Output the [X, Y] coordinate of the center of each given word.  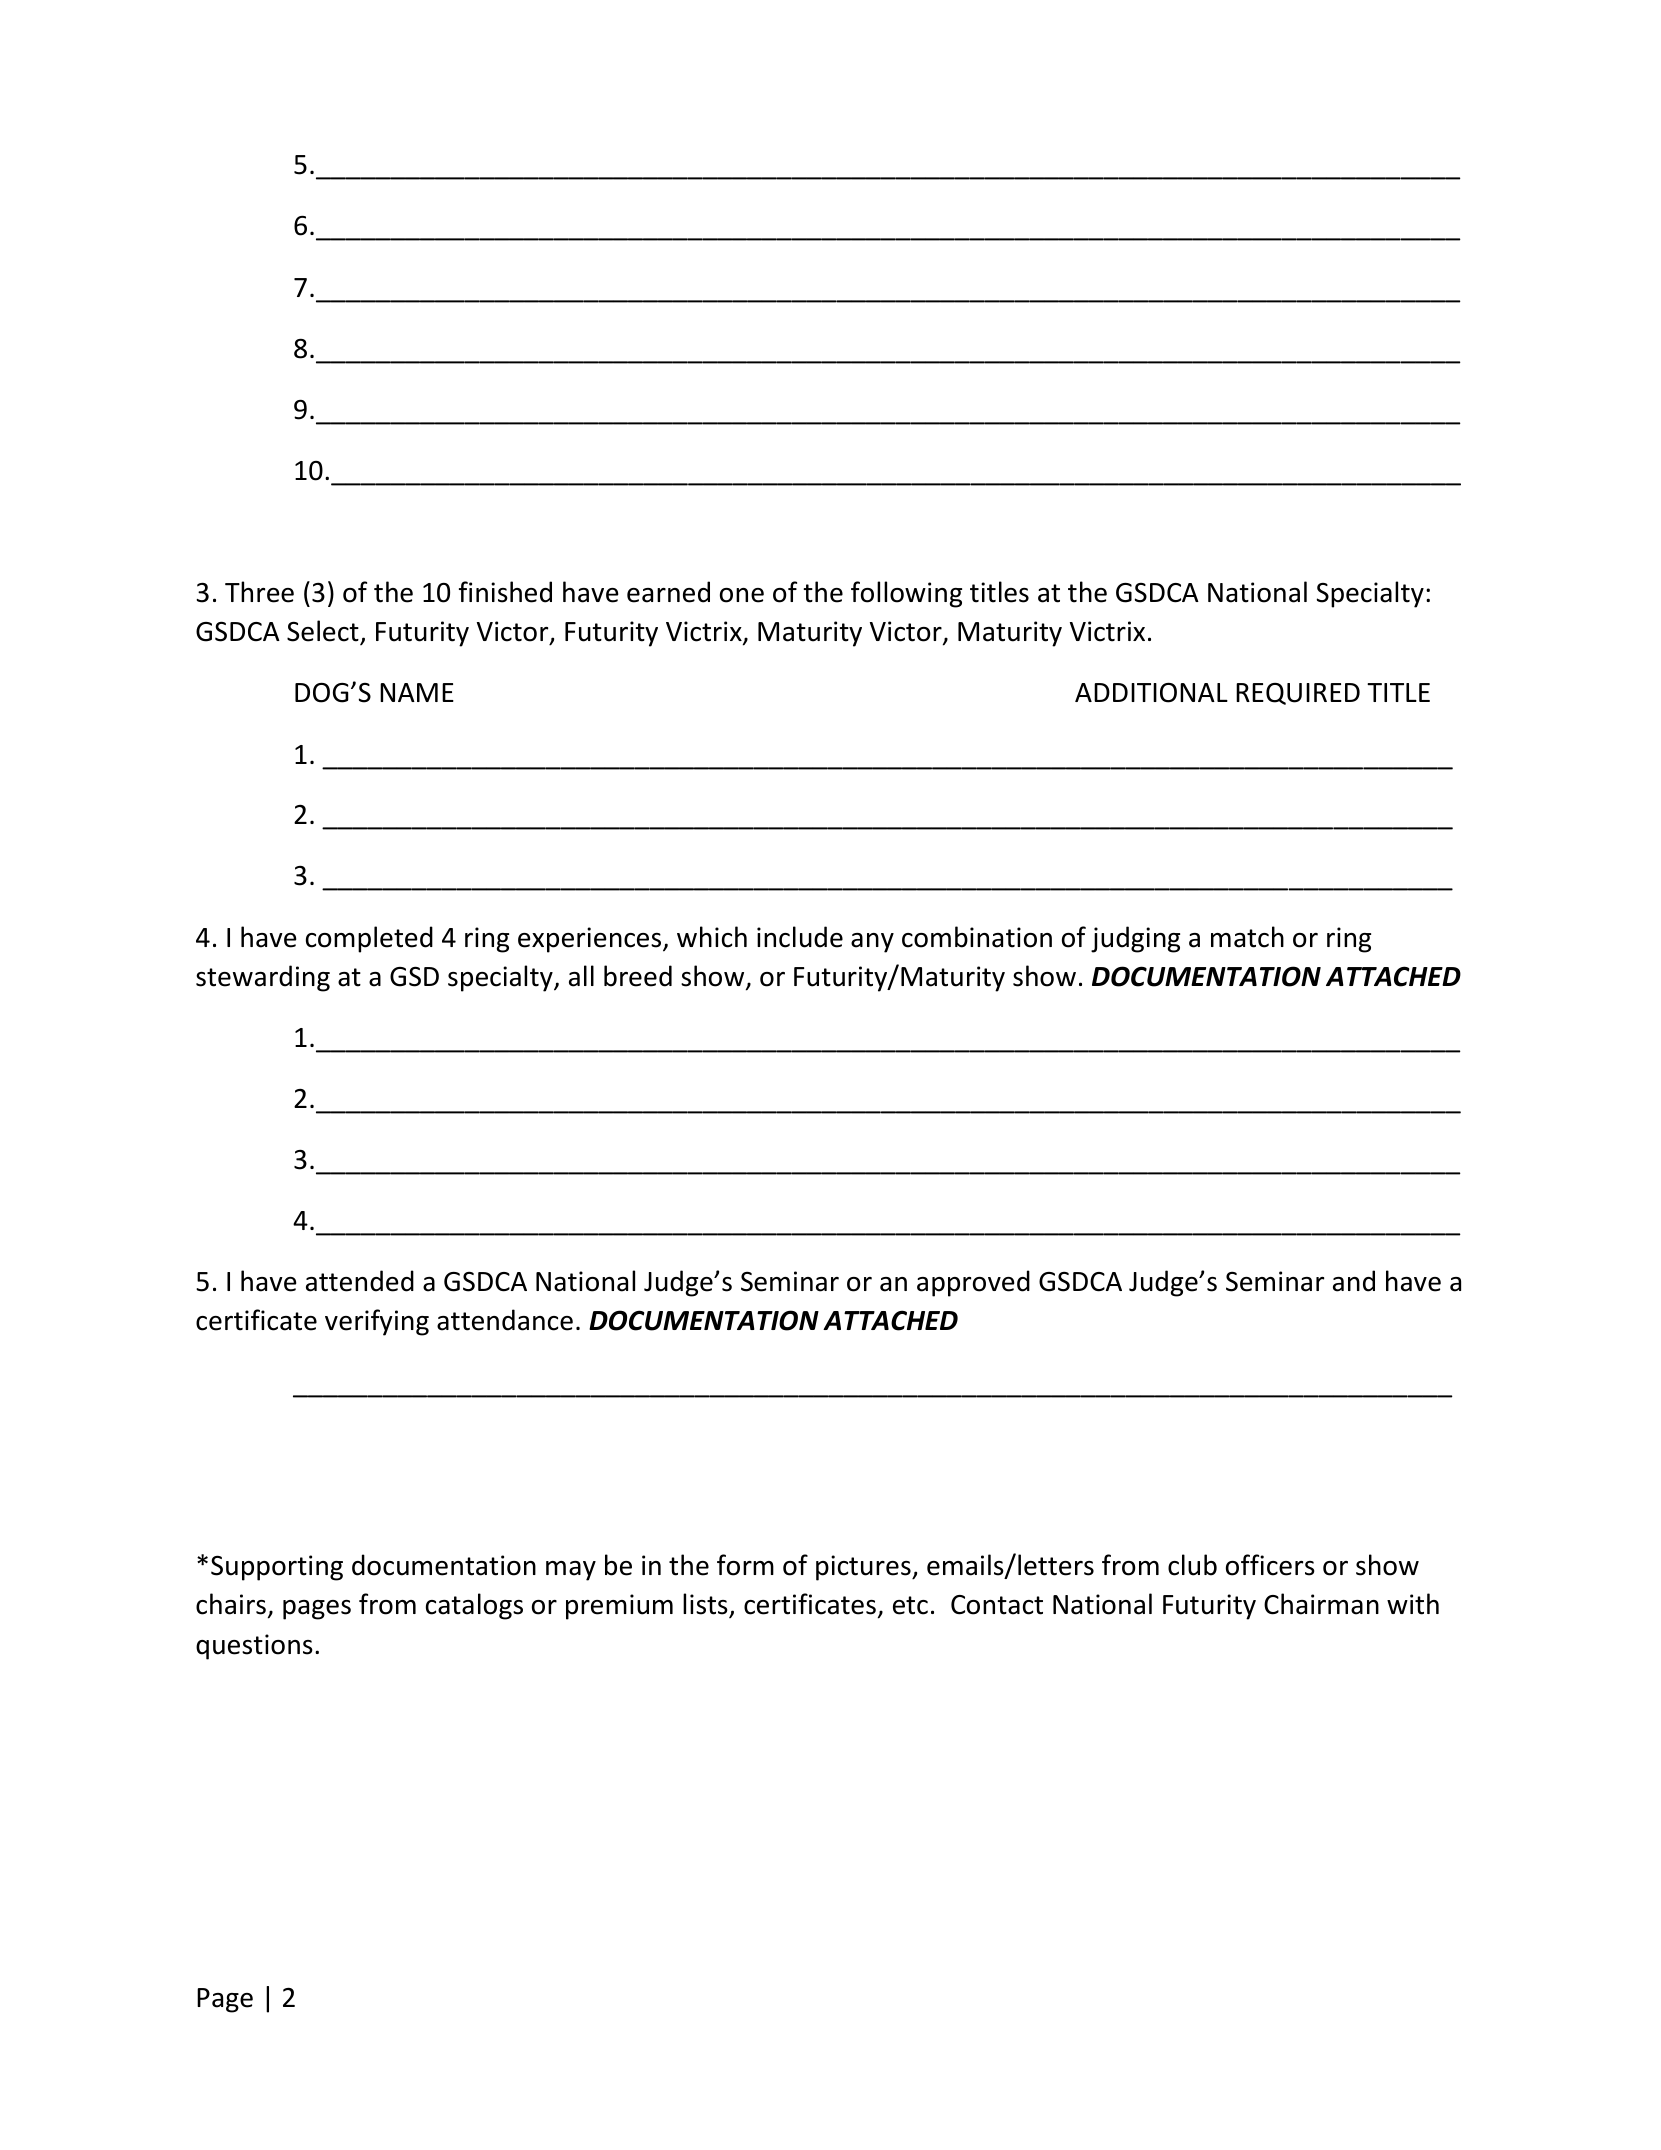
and [1354, 1281]
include [800, 937]
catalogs [474, 1606]
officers [1270, 1565]
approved [973, 1283]
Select [324, 632]
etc [910, 1605]
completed [369, 939]
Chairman [1321, 1604]
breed [638, 976]
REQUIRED [1298, 694]
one [742, 595]
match [1247, 937]
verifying [377, 1322]
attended [360, 1281]
